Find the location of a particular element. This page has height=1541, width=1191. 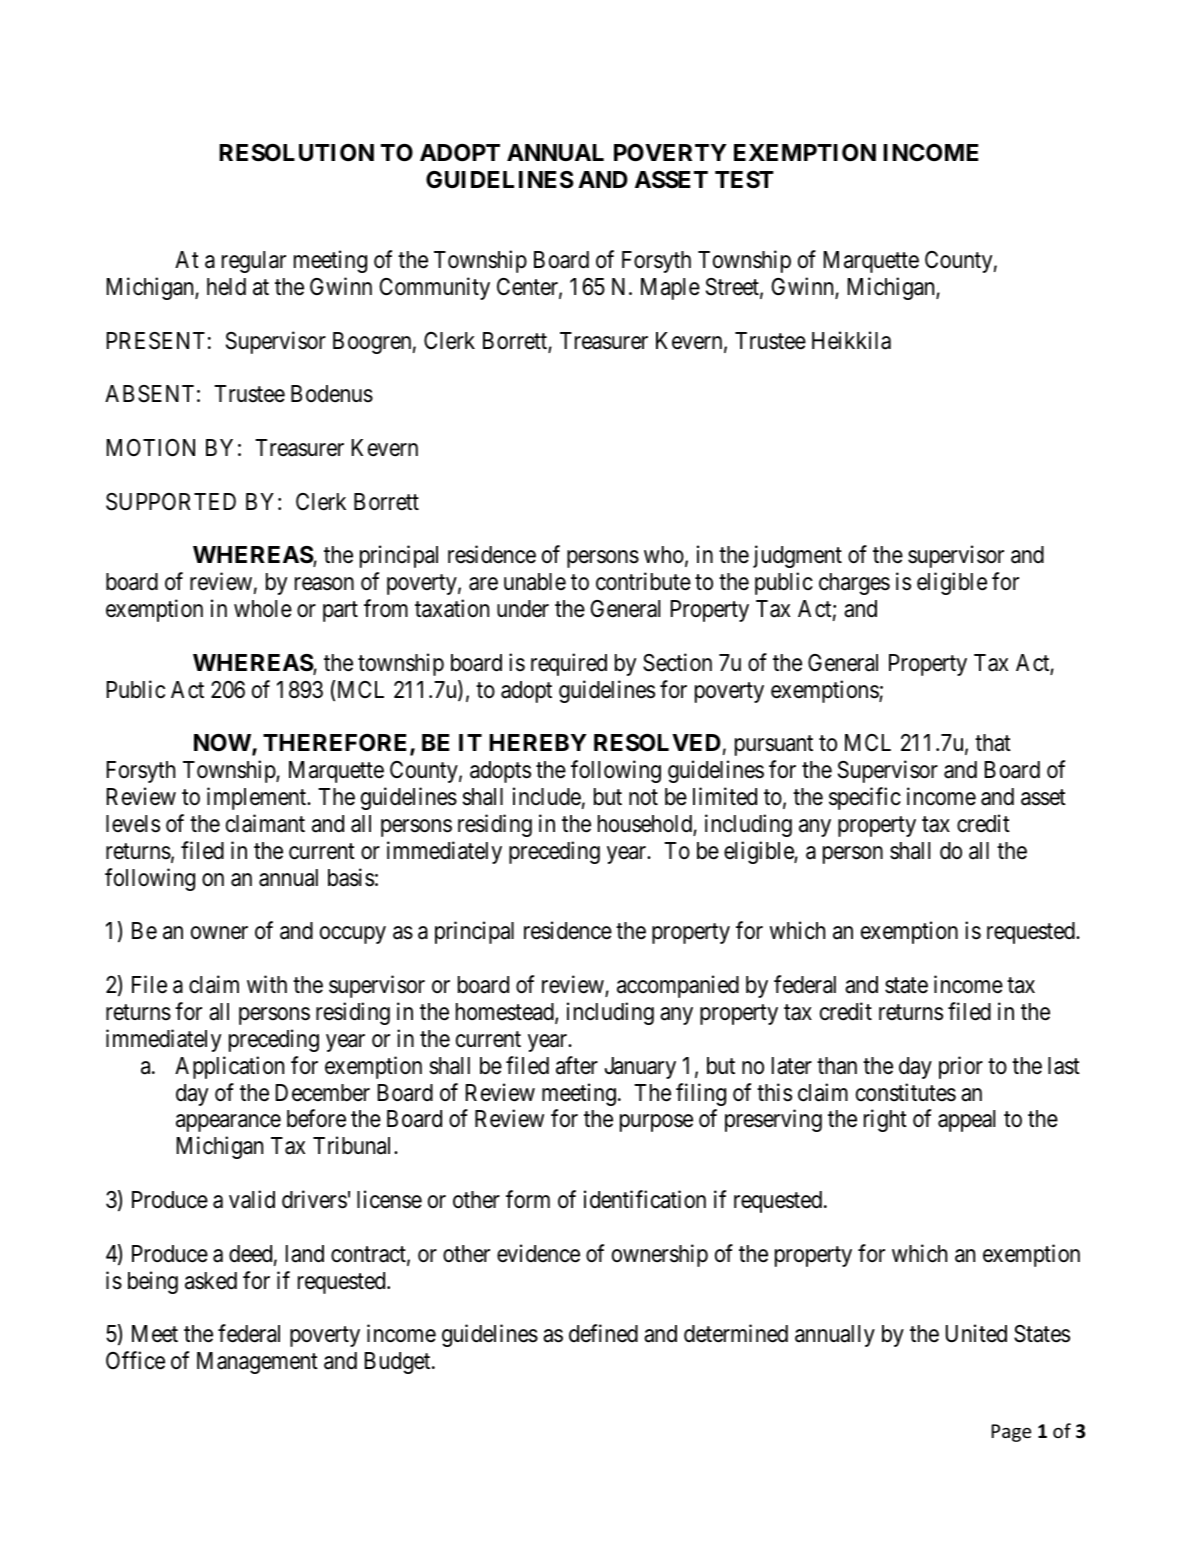

Management is located at coordinates (257, 1363).
